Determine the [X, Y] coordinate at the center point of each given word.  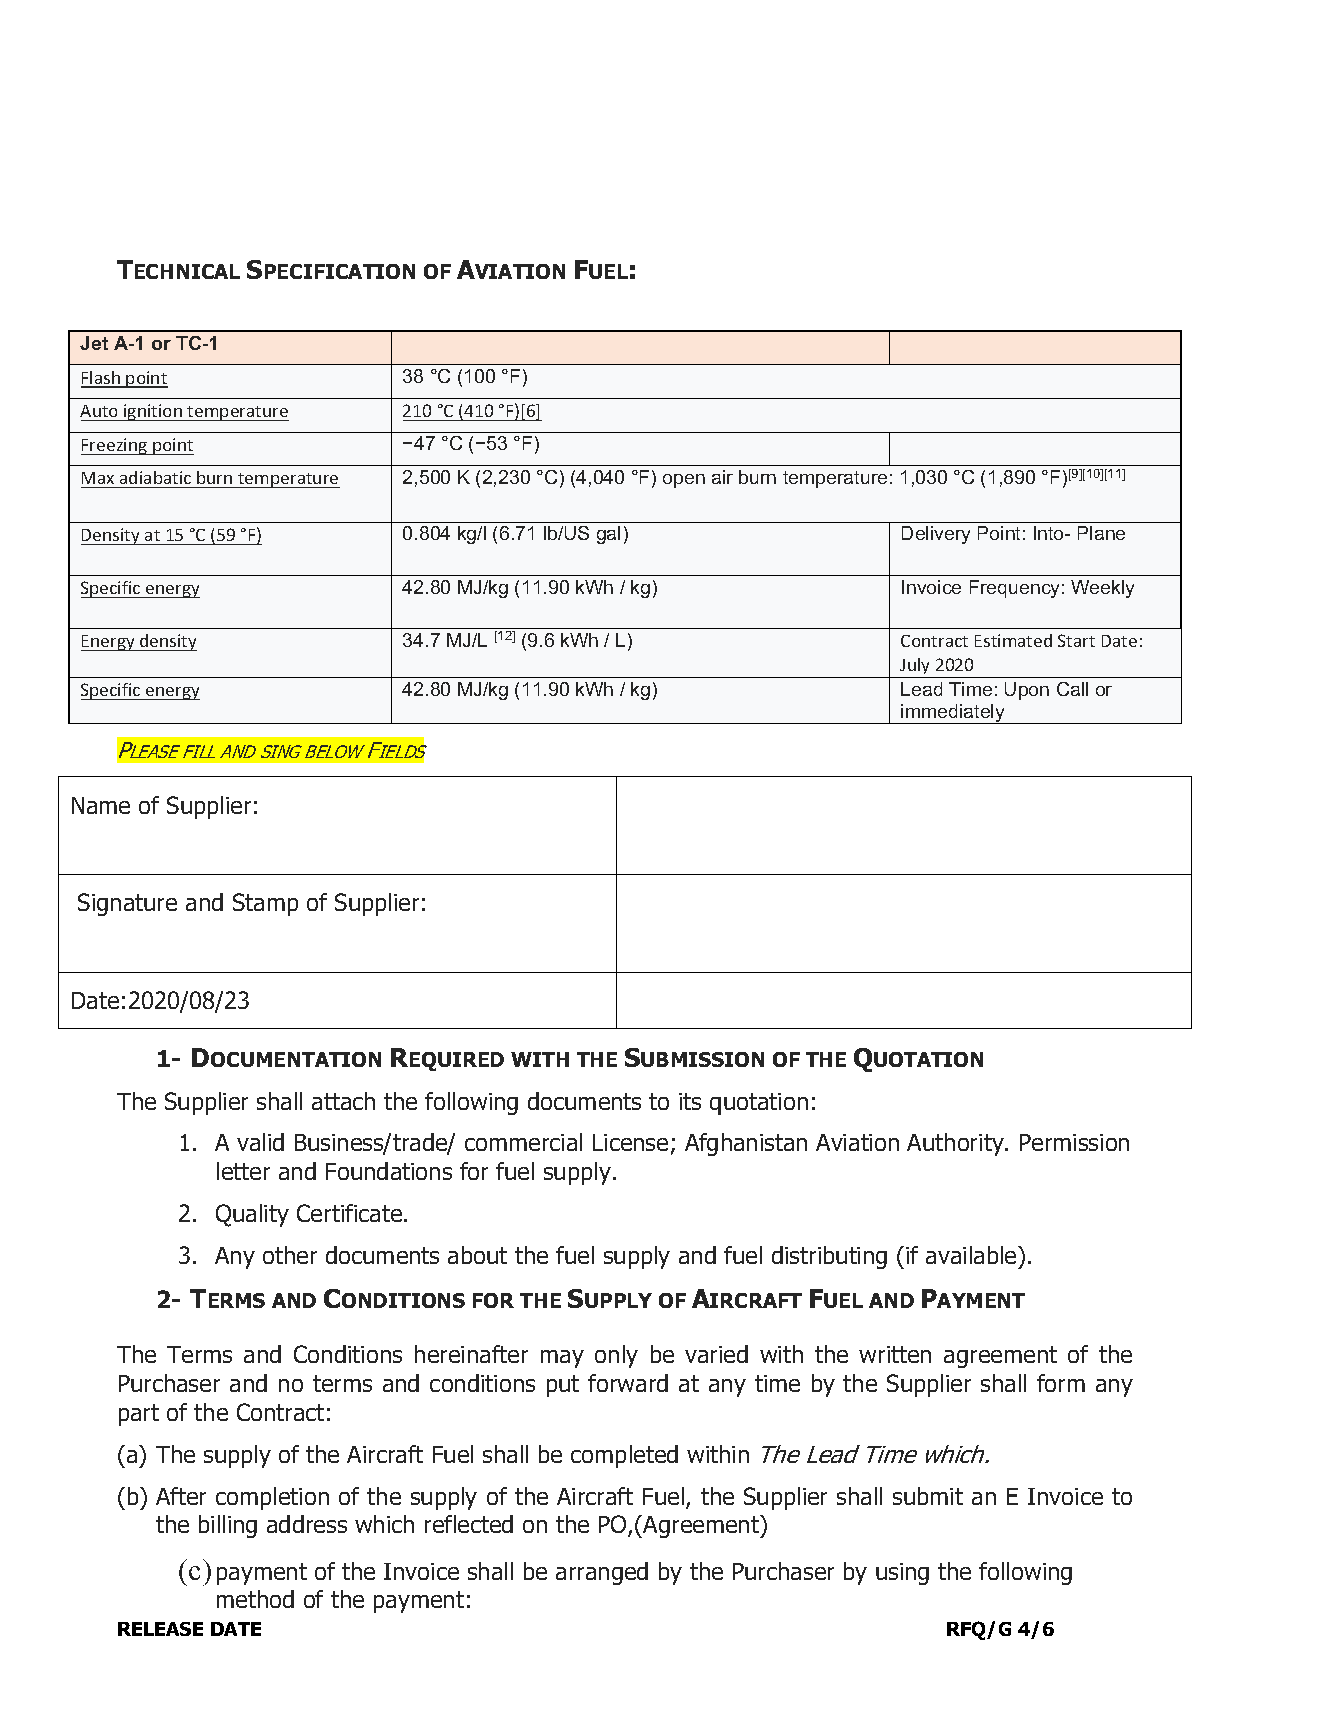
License [630, 1142]
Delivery [936, 535]
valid [260, 1142]
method [255, 1599]
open [684, 481]
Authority [956, 1144]
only [616, 1356]
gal [608, 535]
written [895, 1354]
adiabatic [156, 479]
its [690, 1101]
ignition [153, 412]
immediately [953, 714]
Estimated [1013, 640]
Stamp [265, 904]
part [139, 1415]
